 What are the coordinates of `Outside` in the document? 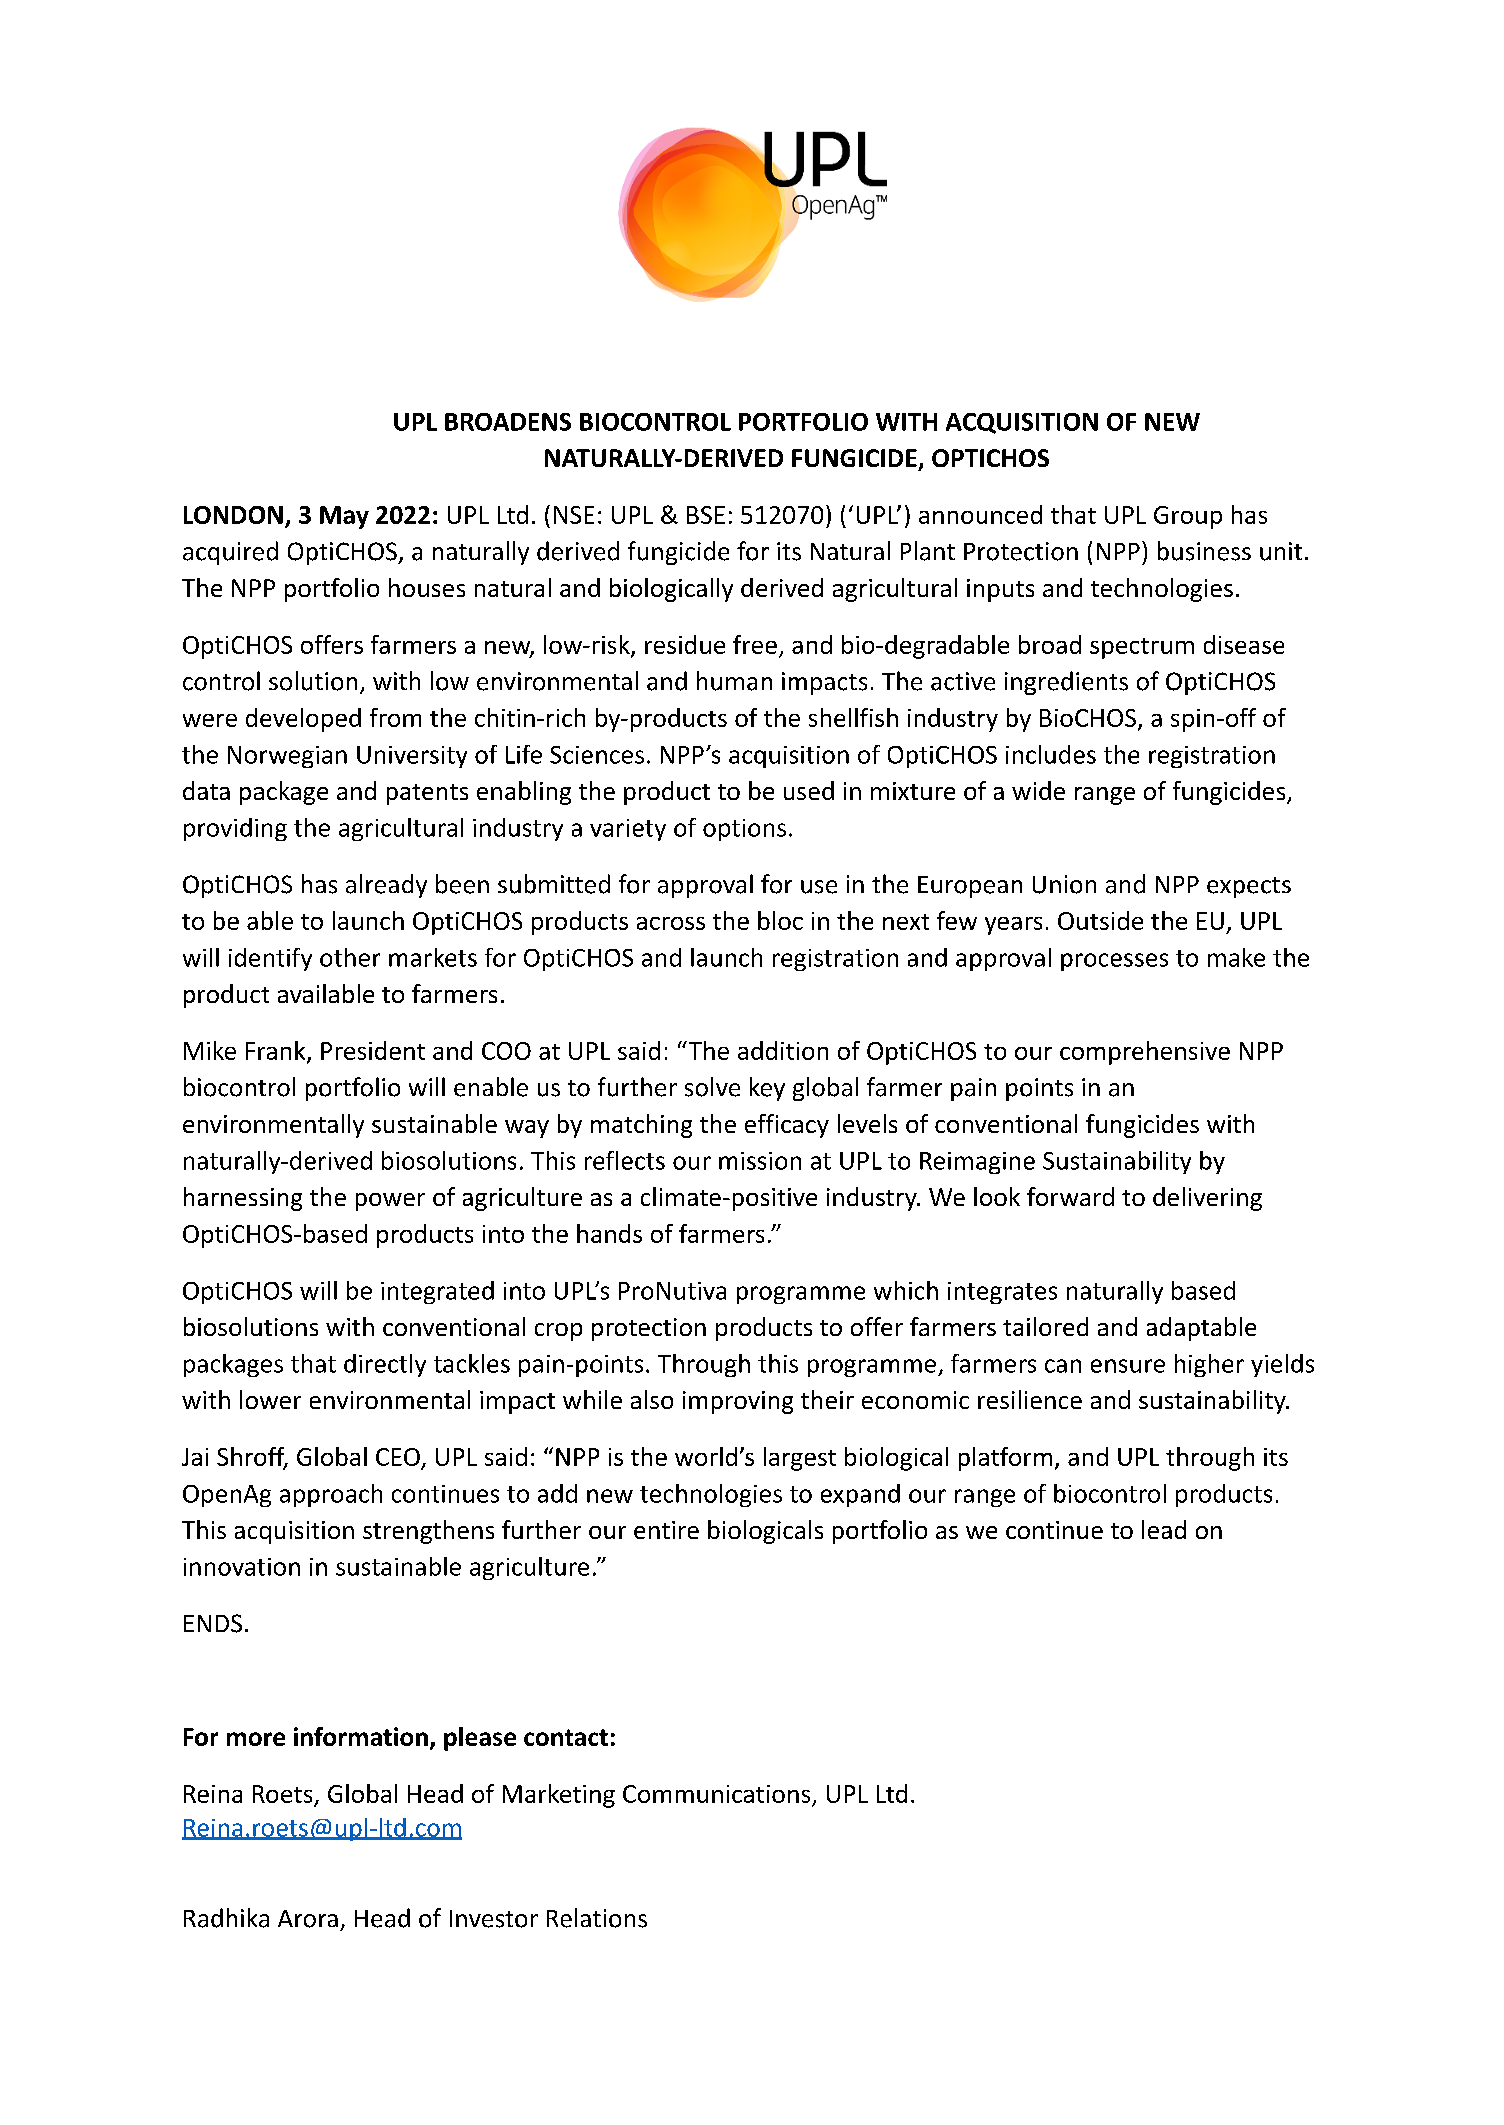 It's located at (1100, 920).
